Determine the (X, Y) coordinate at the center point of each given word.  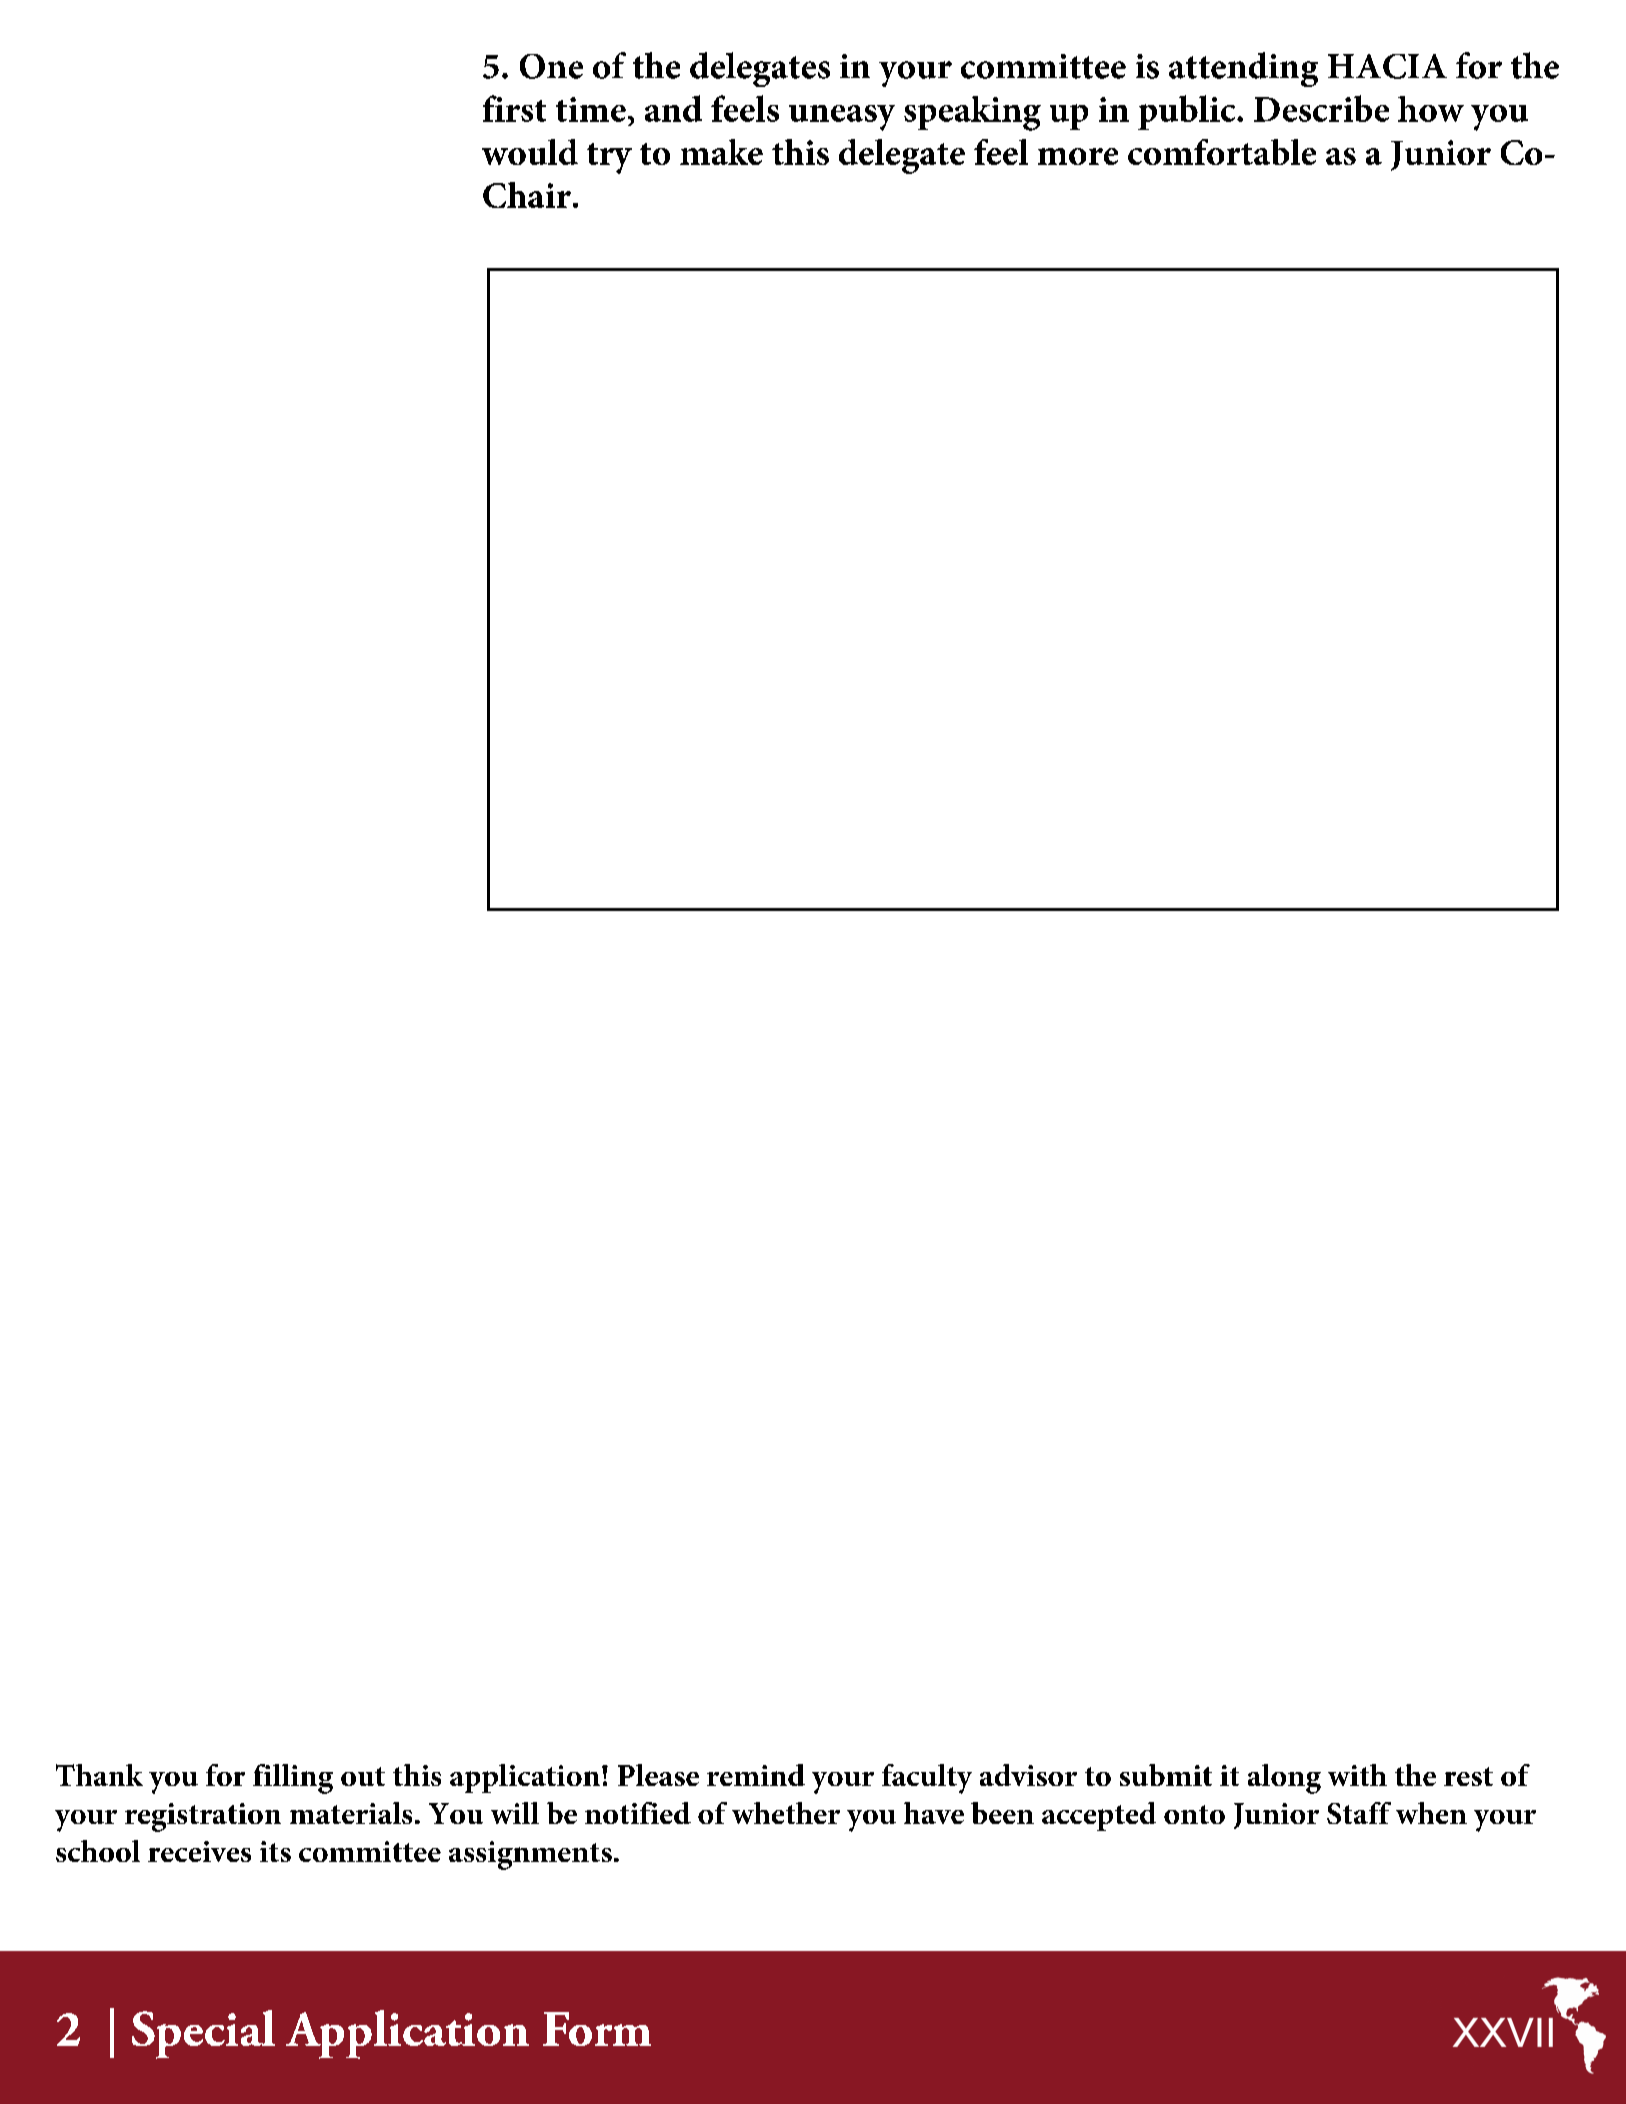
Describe (1321, 108)
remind (756, 1775)
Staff (1359, 1813)
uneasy (842, 118)
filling (293, 1779)
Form (597, 2029)
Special (203, 2034)
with (1357, 1775)
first (514, 108)
